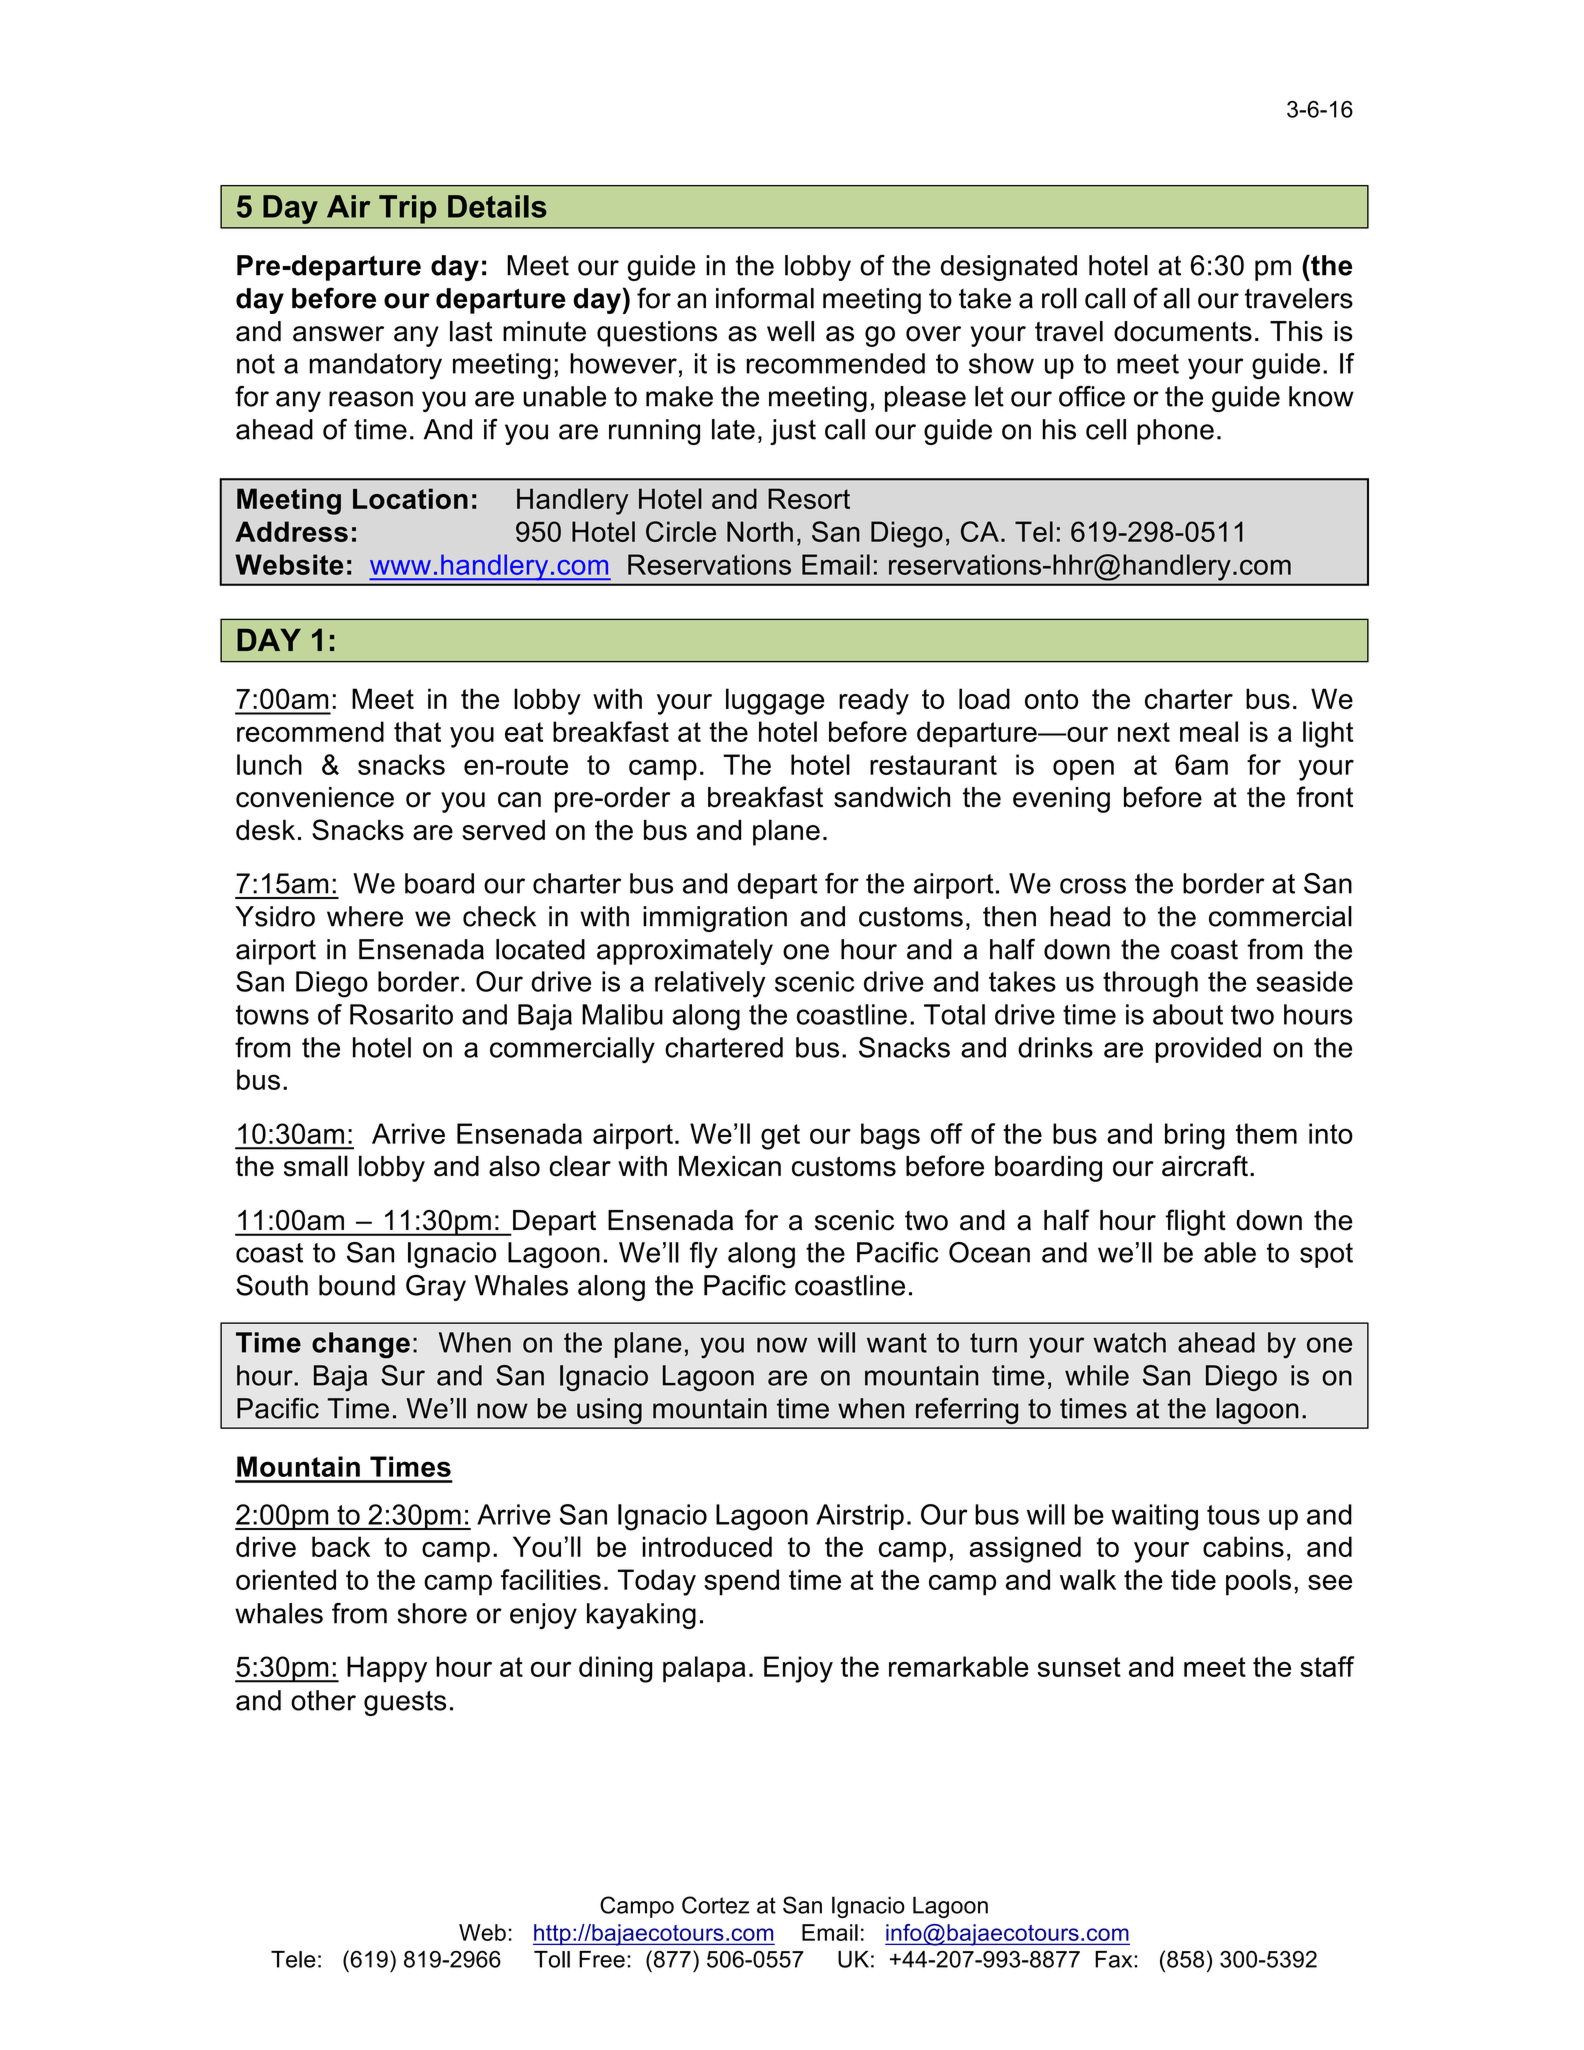 This screenshot has height=2050, width=1584. Describe the element at coordinates (293, 1959) in the screenshot. I see `Tele` at that location.
